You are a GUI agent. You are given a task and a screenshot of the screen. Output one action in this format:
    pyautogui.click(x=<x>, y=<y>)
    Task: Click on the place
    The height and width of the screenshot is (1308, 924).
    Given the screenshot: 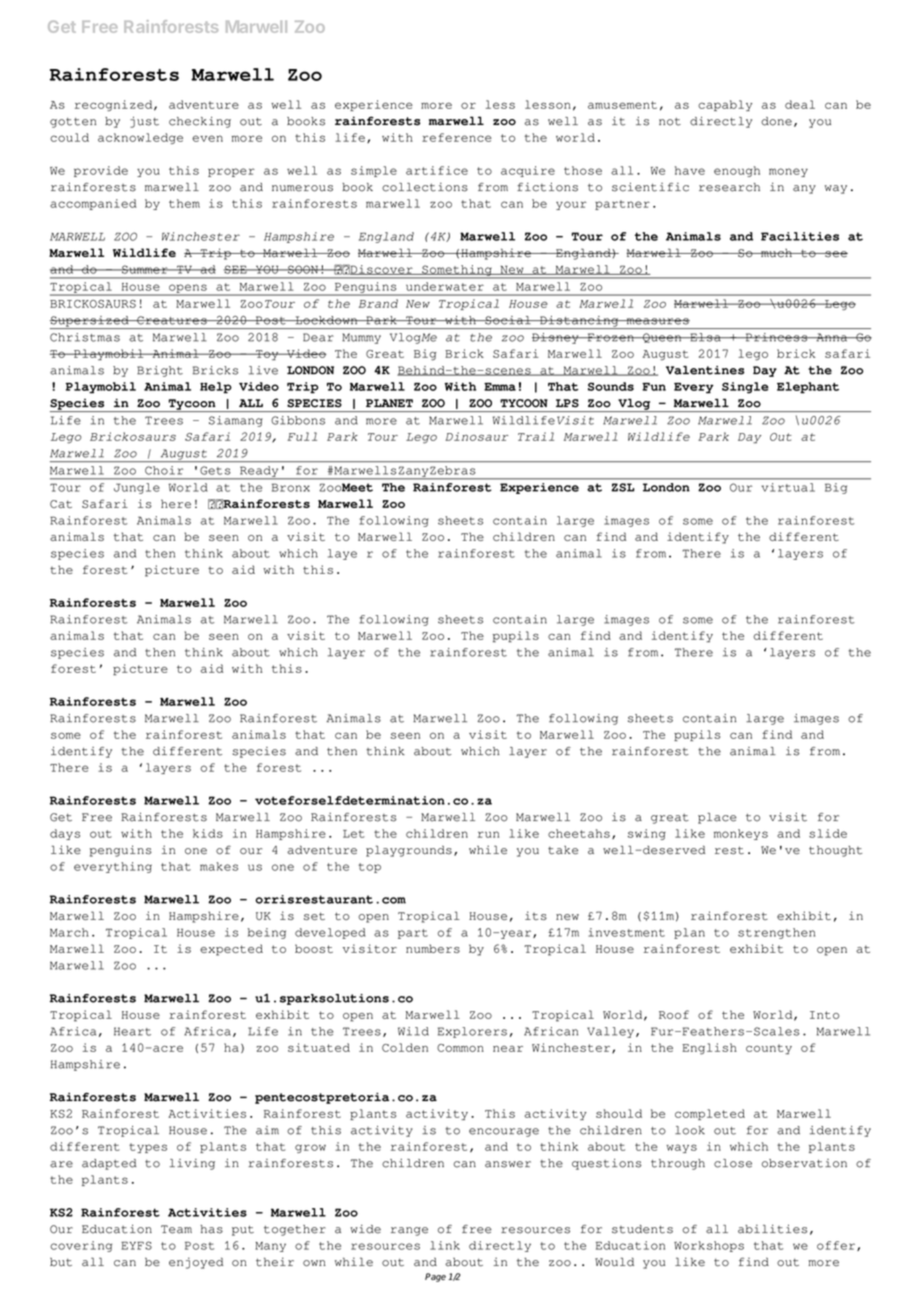 What is the action you would take?
    pyautogui.click(x=717, y=818)
